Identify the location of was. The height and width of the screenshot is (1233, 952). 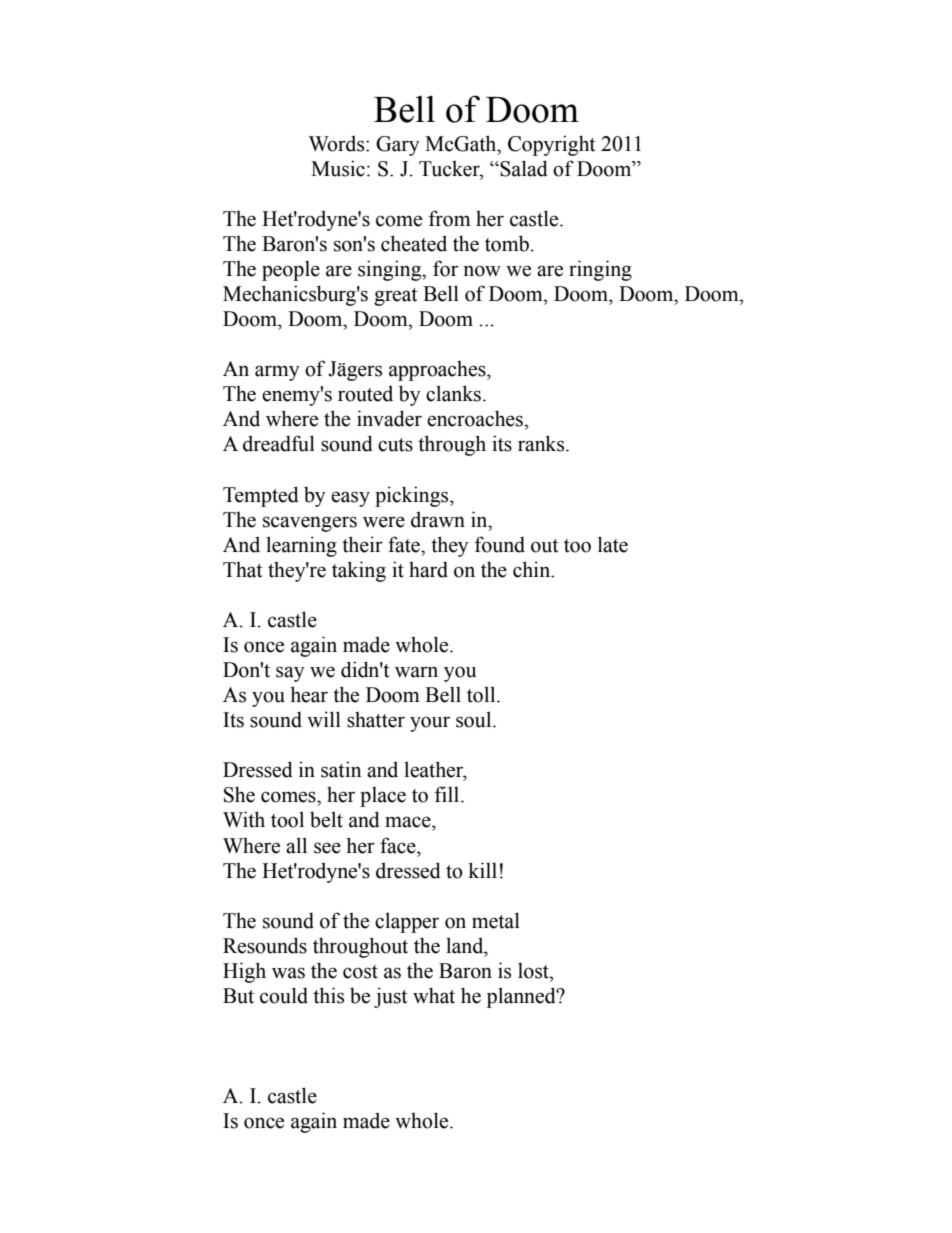
(288, 973).
